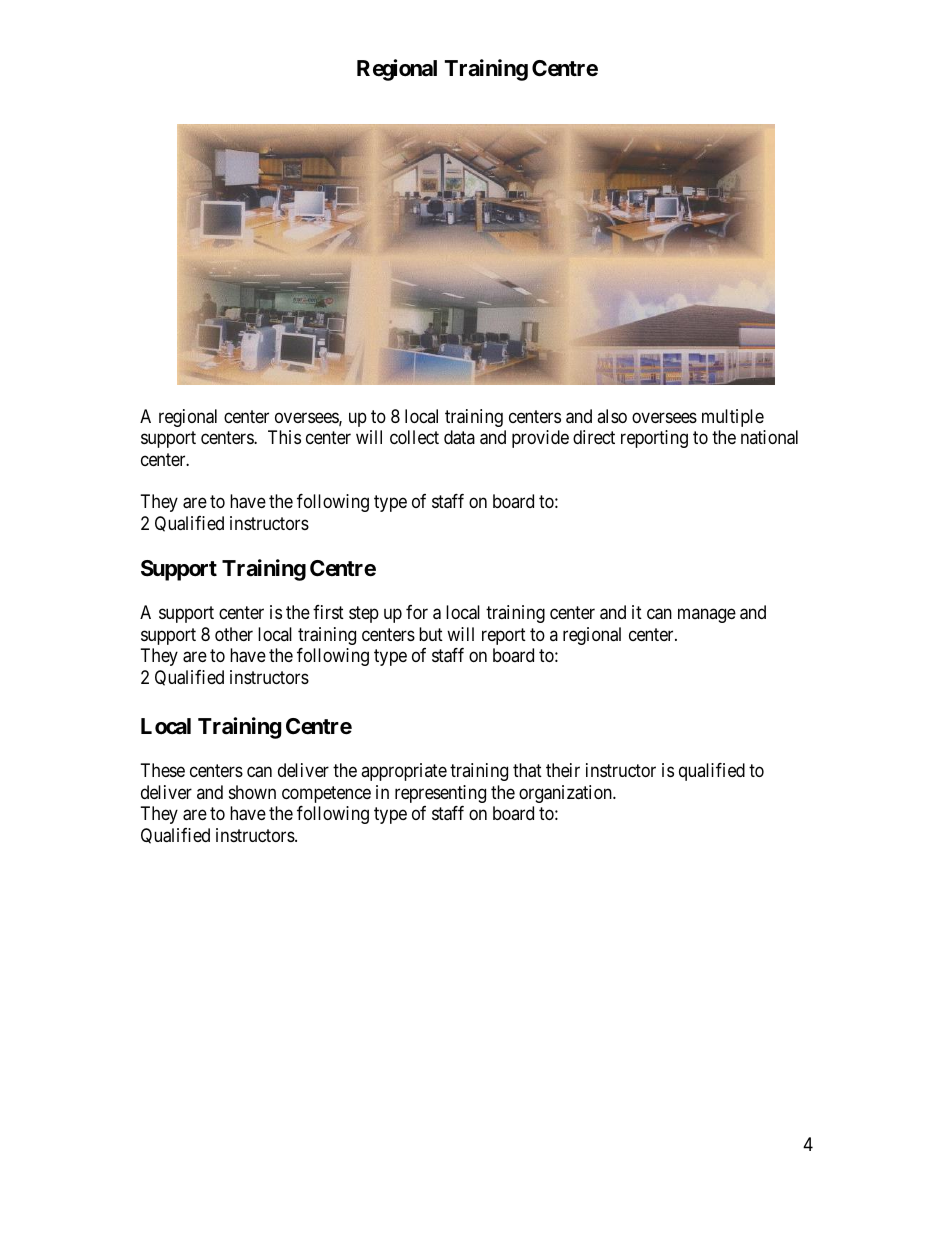 The height and width of the image is (1233, 952). What do you see at coordinates (234, 634) in the image?
I see `other` at bounding box center [234, 634].
